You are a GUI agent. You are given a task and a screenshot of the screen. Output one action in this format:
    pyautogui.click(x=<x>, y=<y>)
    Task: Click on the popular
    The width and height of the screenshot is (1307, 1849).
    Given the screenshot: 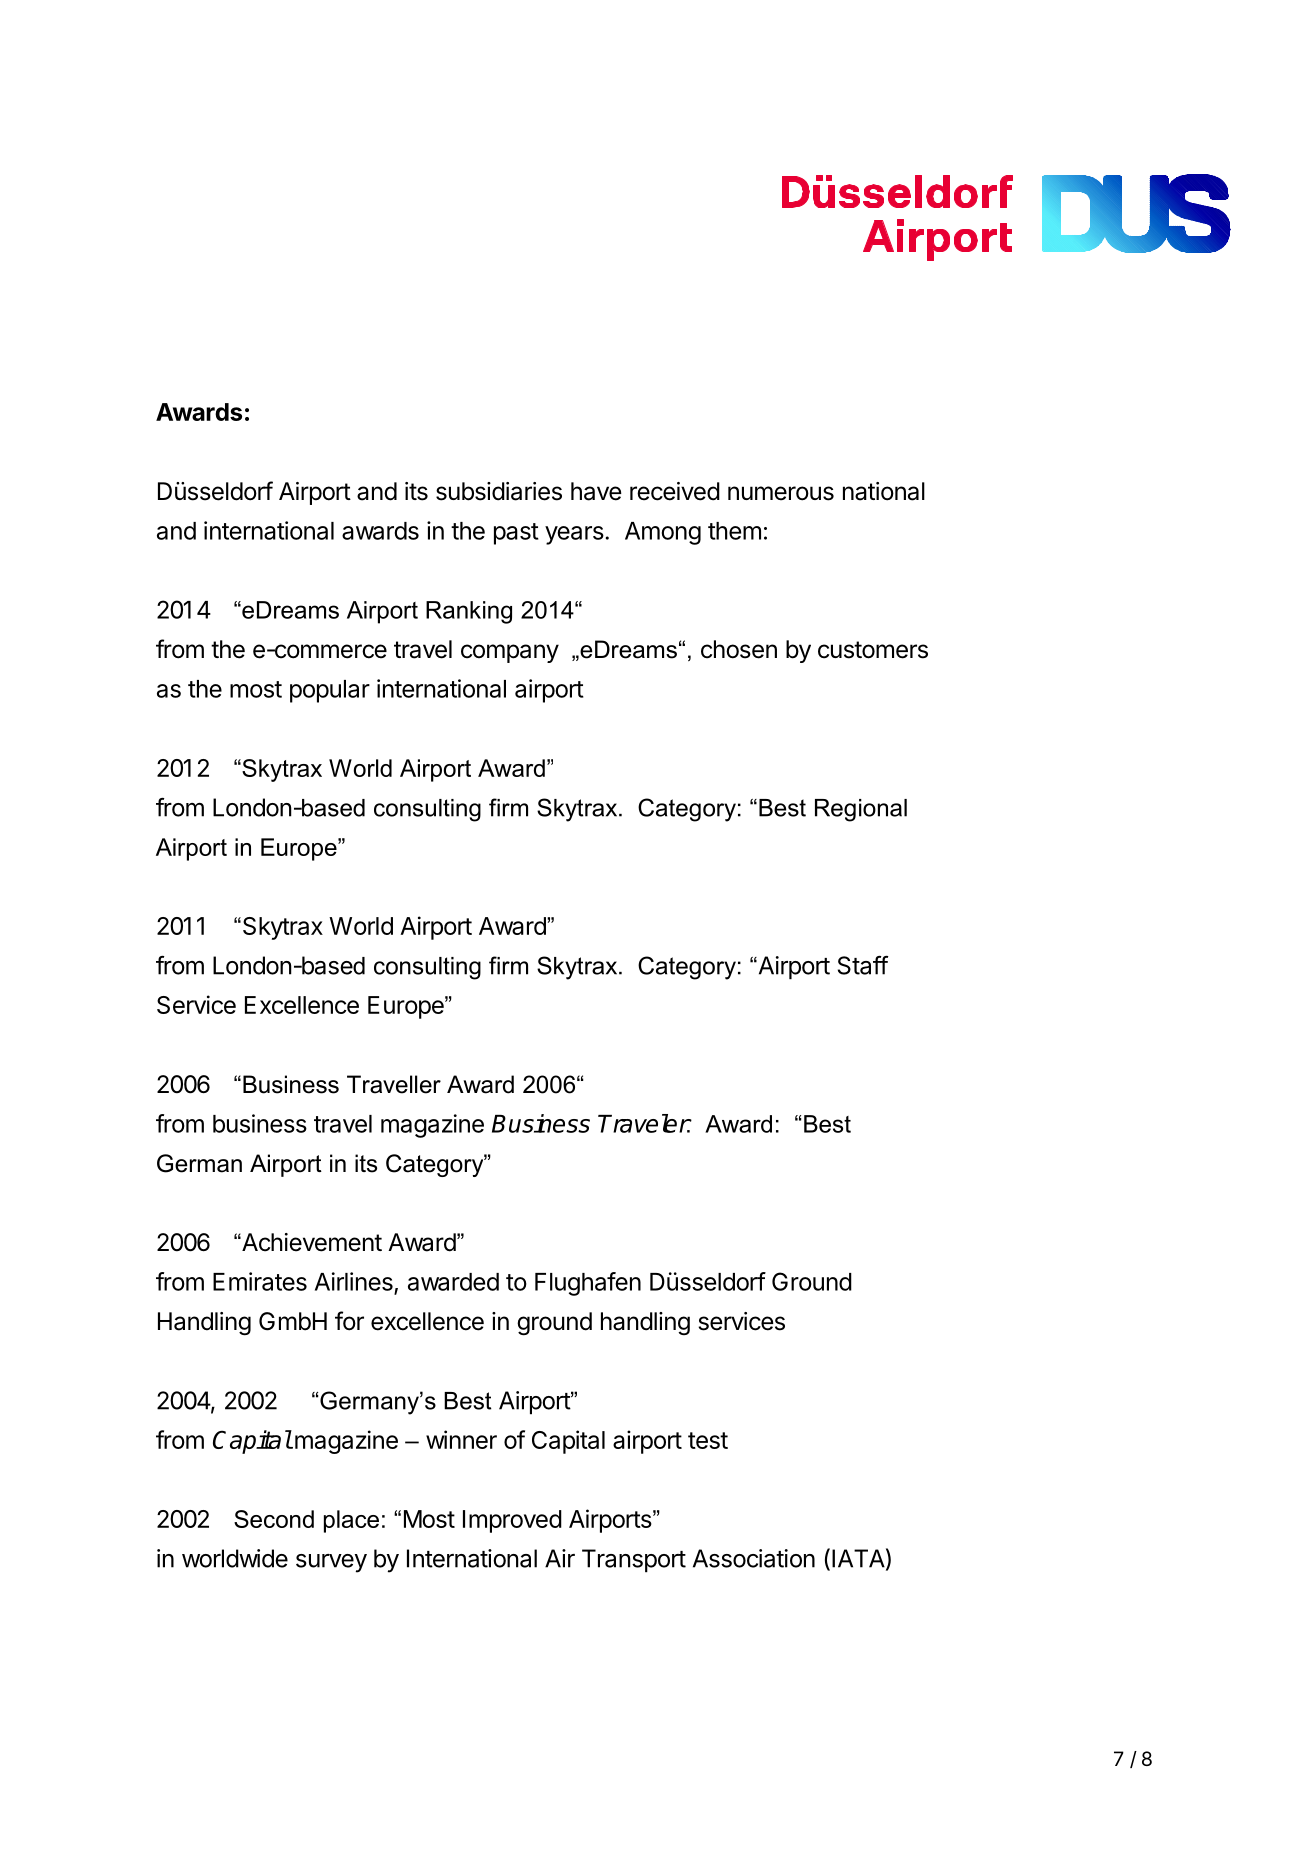 What is the action you would take?
    pyautogui.click(x=330, y=691)
